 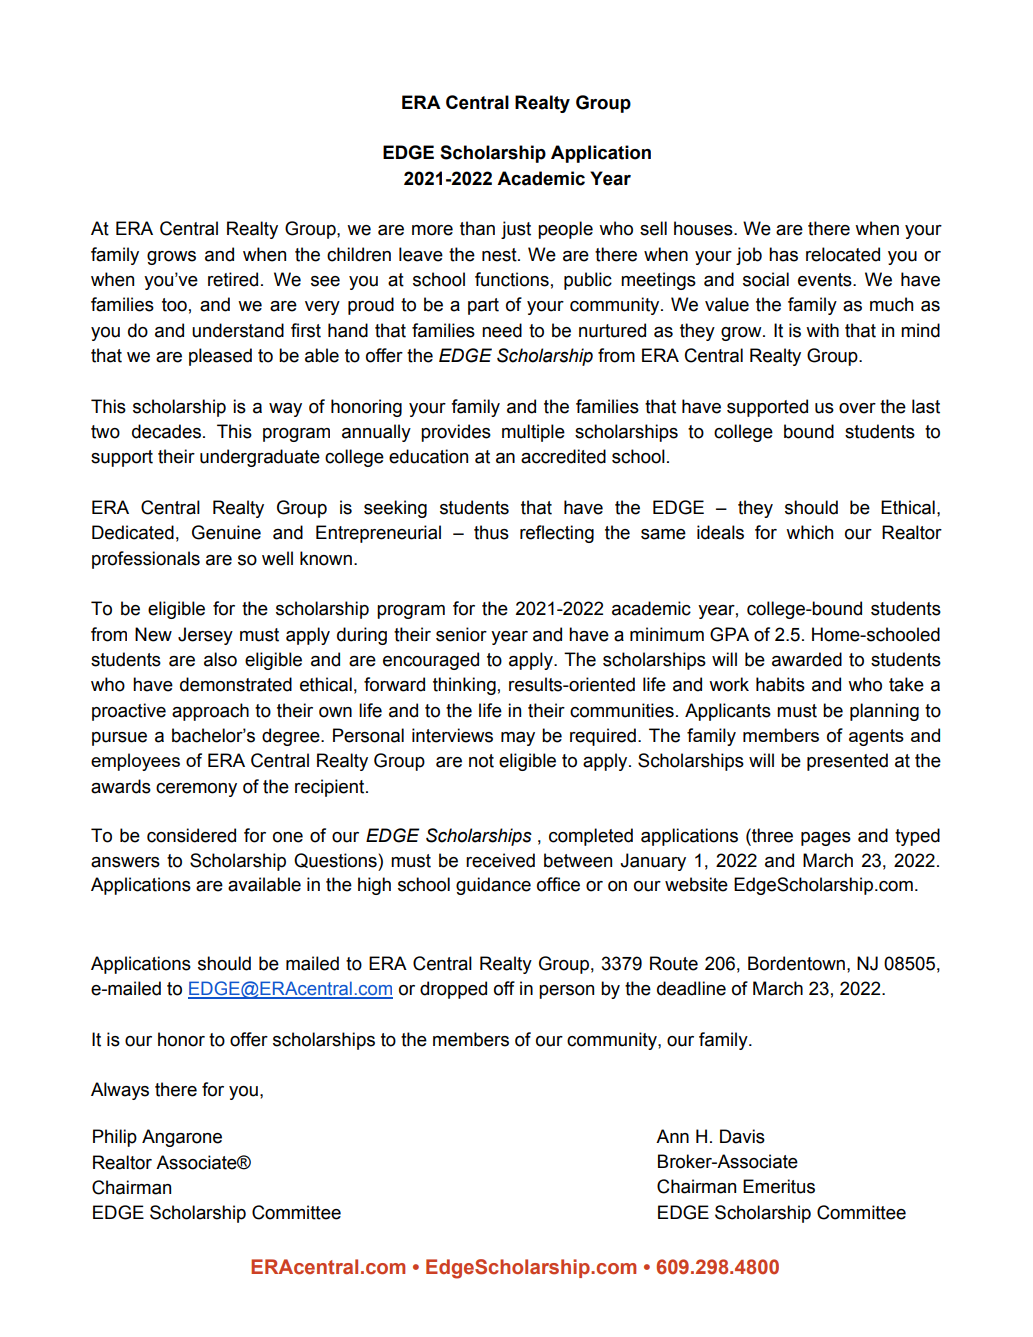 What do you see at coordinates (518, 739) in the image?
I see `may` at bounding box center [518, 739].
